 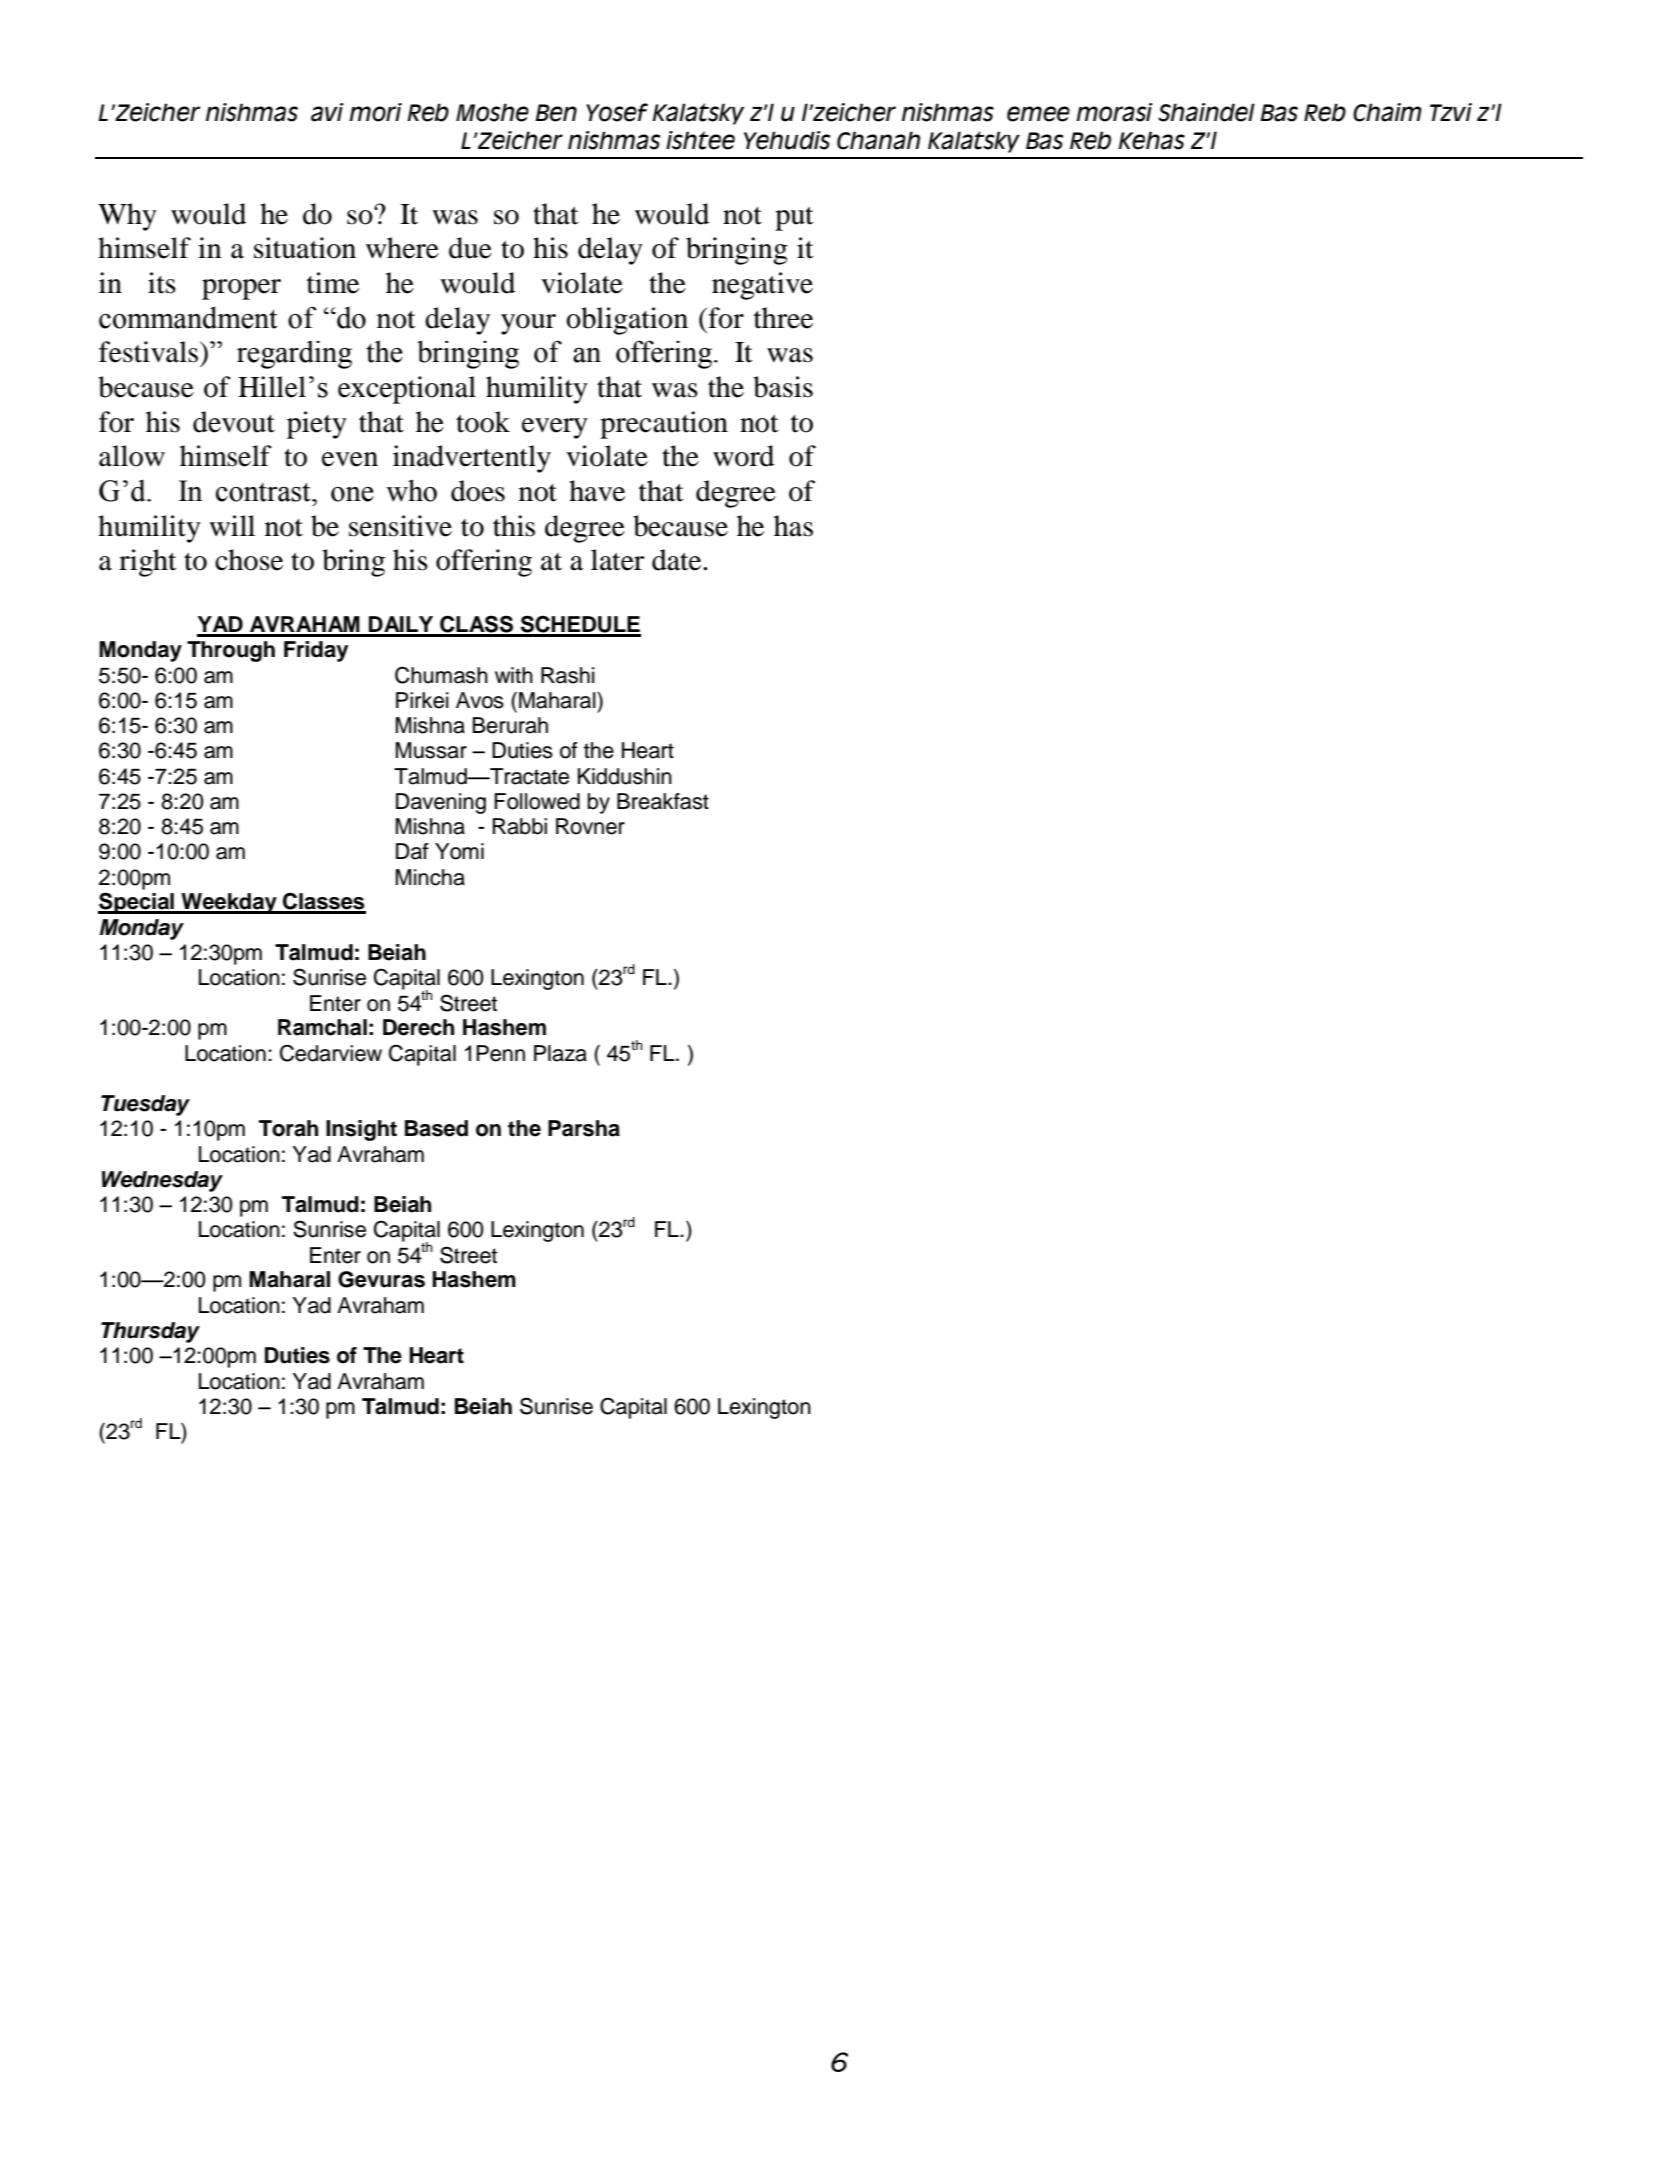 What do you see at coordinates (1387, 112) in the screenshot?
I see `Chaim` at bounding box center [1387, 112].
